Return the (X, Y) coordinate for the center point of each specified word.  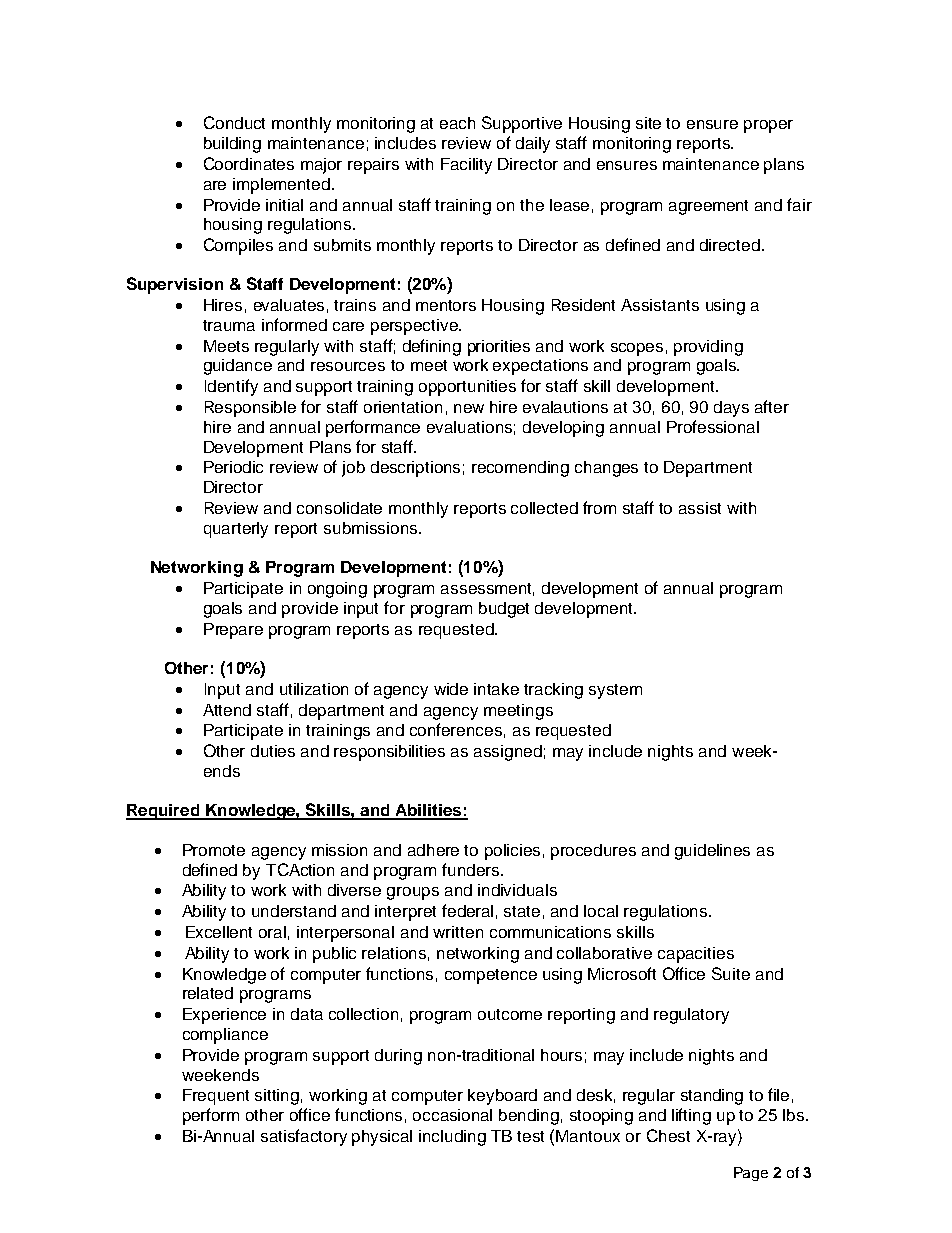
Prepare (233, 631)
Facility (466, 166)
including (452, 1138)
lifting (691, 1116)
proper (768, 126)
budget (504, 610)
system (615, 691)
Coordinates (249, 163)
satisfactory (304, 1137)
